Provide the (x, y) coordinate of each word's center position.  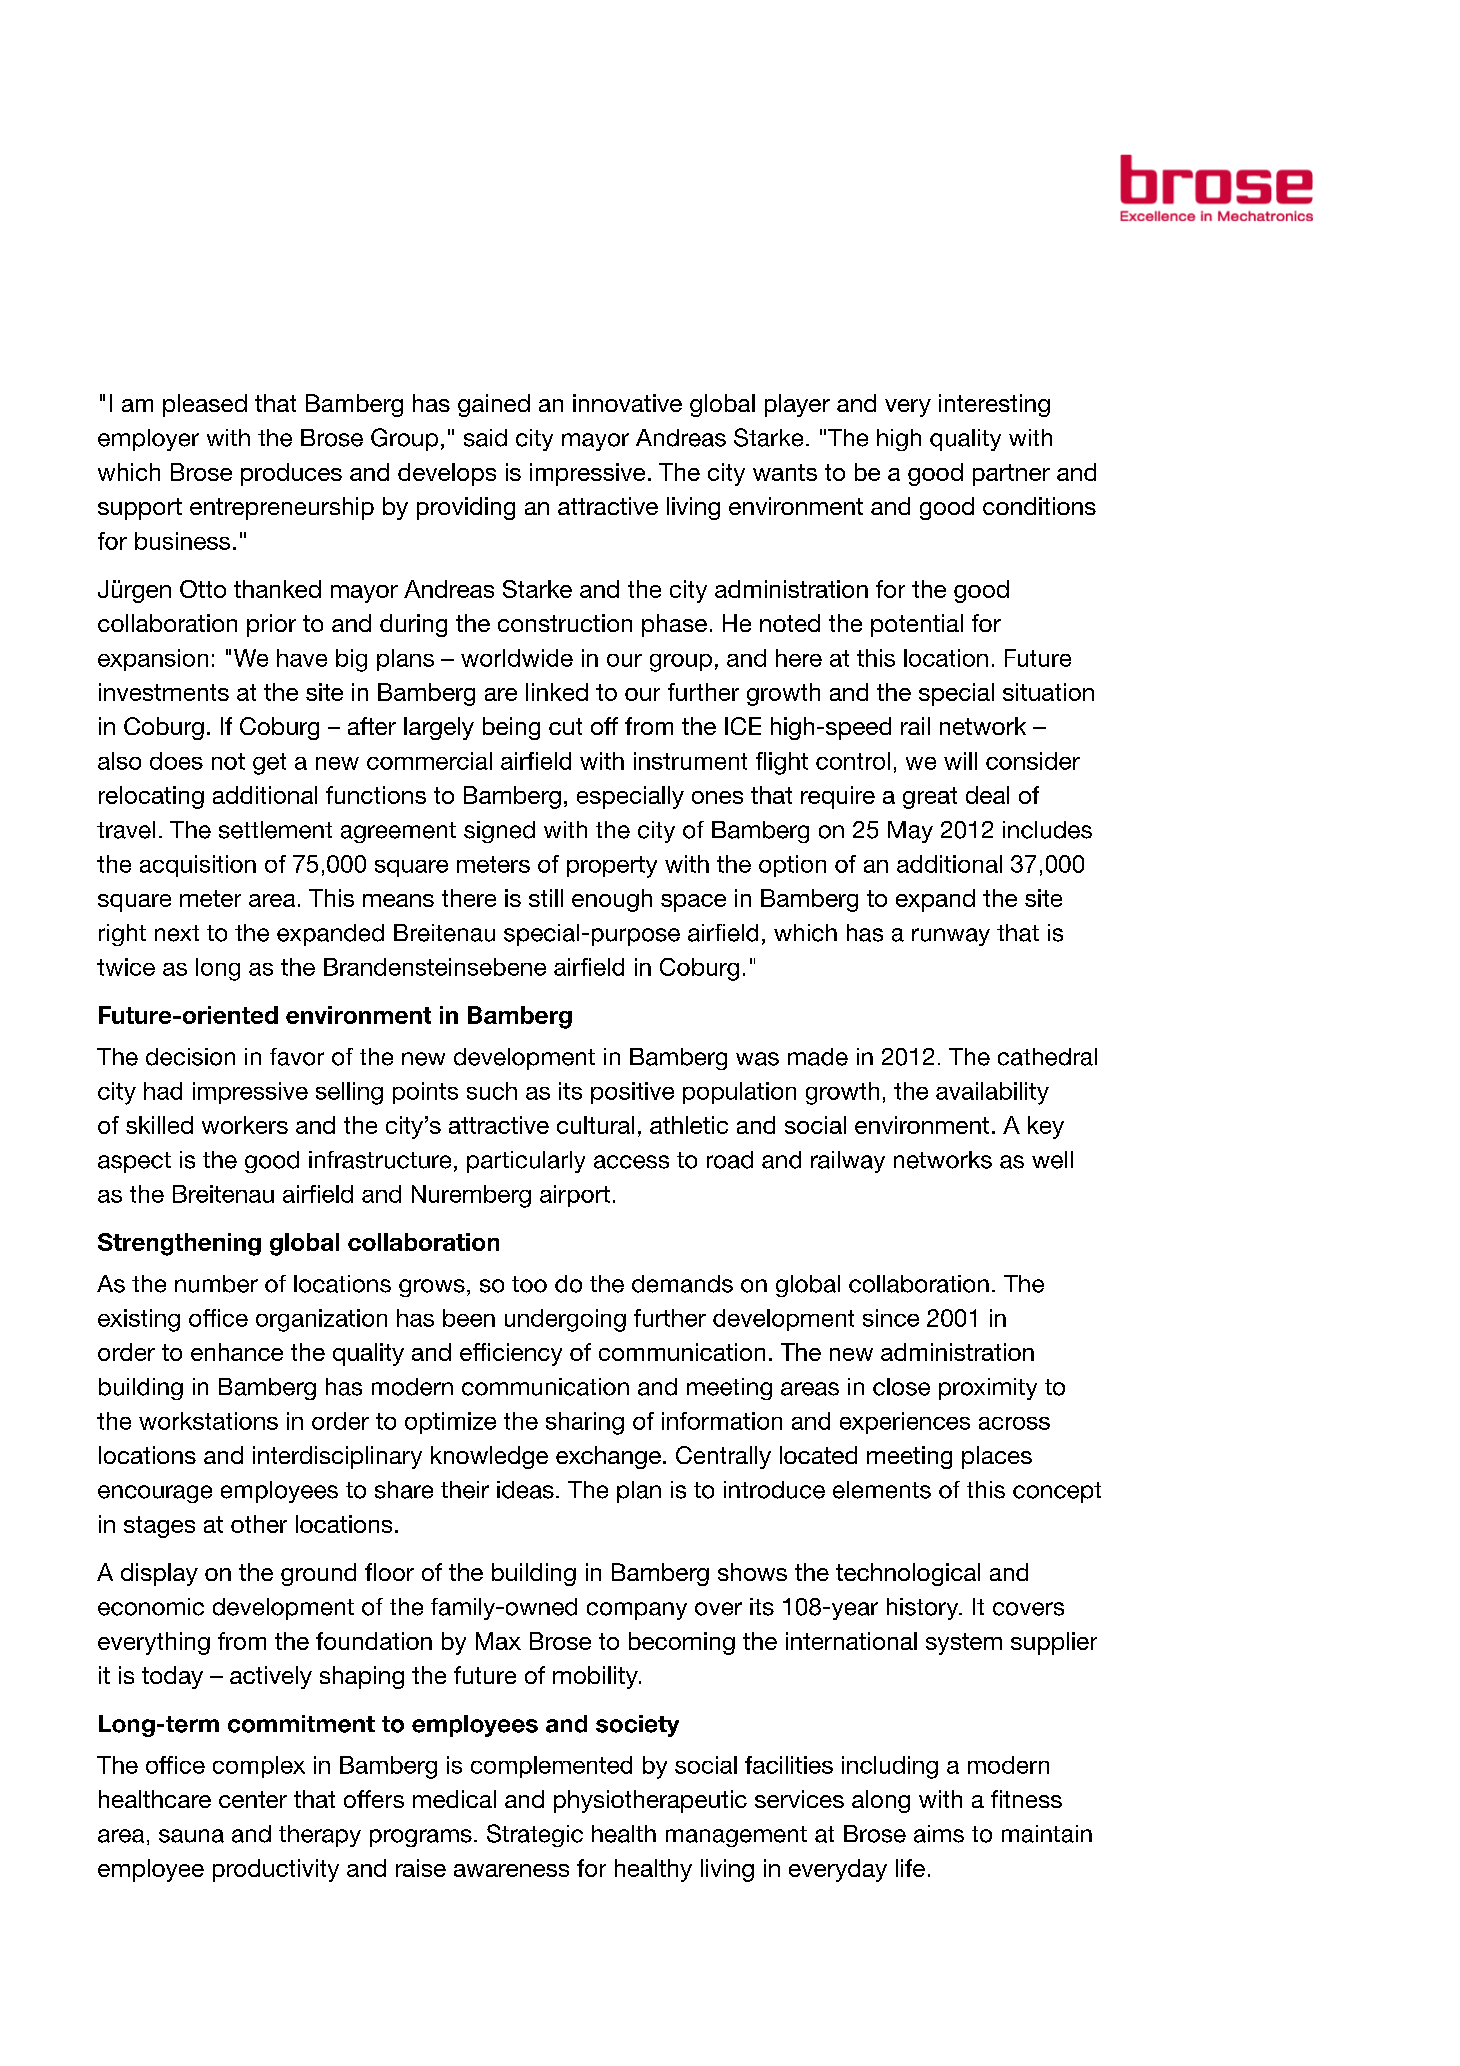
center (253, 1799)
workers (245, 1125)
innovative (627, 403)
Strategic (535, 1835)
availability (992, 1093)
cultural (595, 1125)
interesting (994, 405)
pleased (205, 405)
